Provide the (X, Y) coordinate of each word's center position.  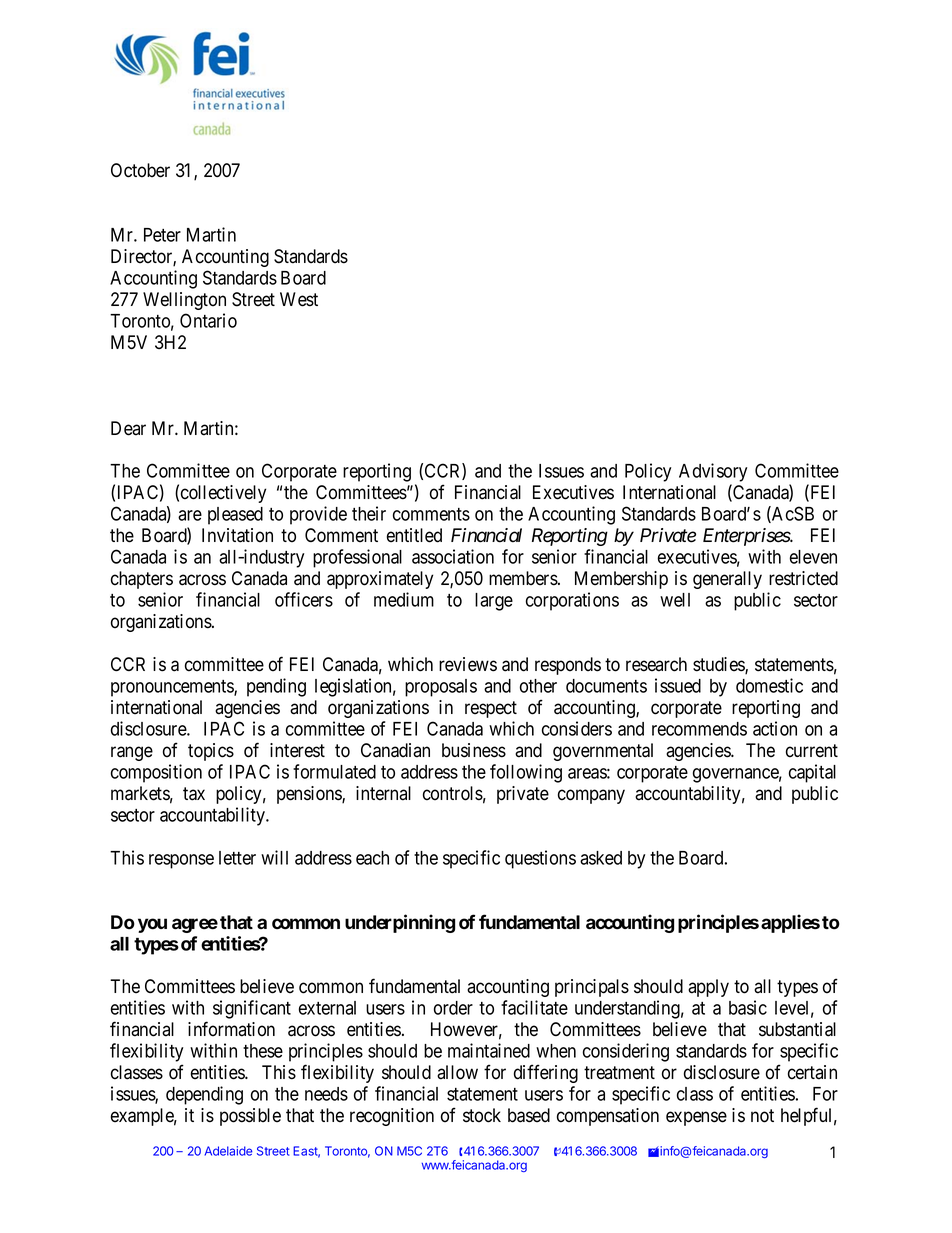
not (762, 1116)
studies (719, 665)
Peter (162, 235)
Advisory (713, 472)
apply (708, 988)
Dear (128, 428)
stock (482, 1115)
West (299, 299)
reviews (468, 664)
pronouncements (173, 688)
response (181, 861)
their (369, 513)
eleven (813, 557)
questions (540, 859)
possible (250, 1117)
